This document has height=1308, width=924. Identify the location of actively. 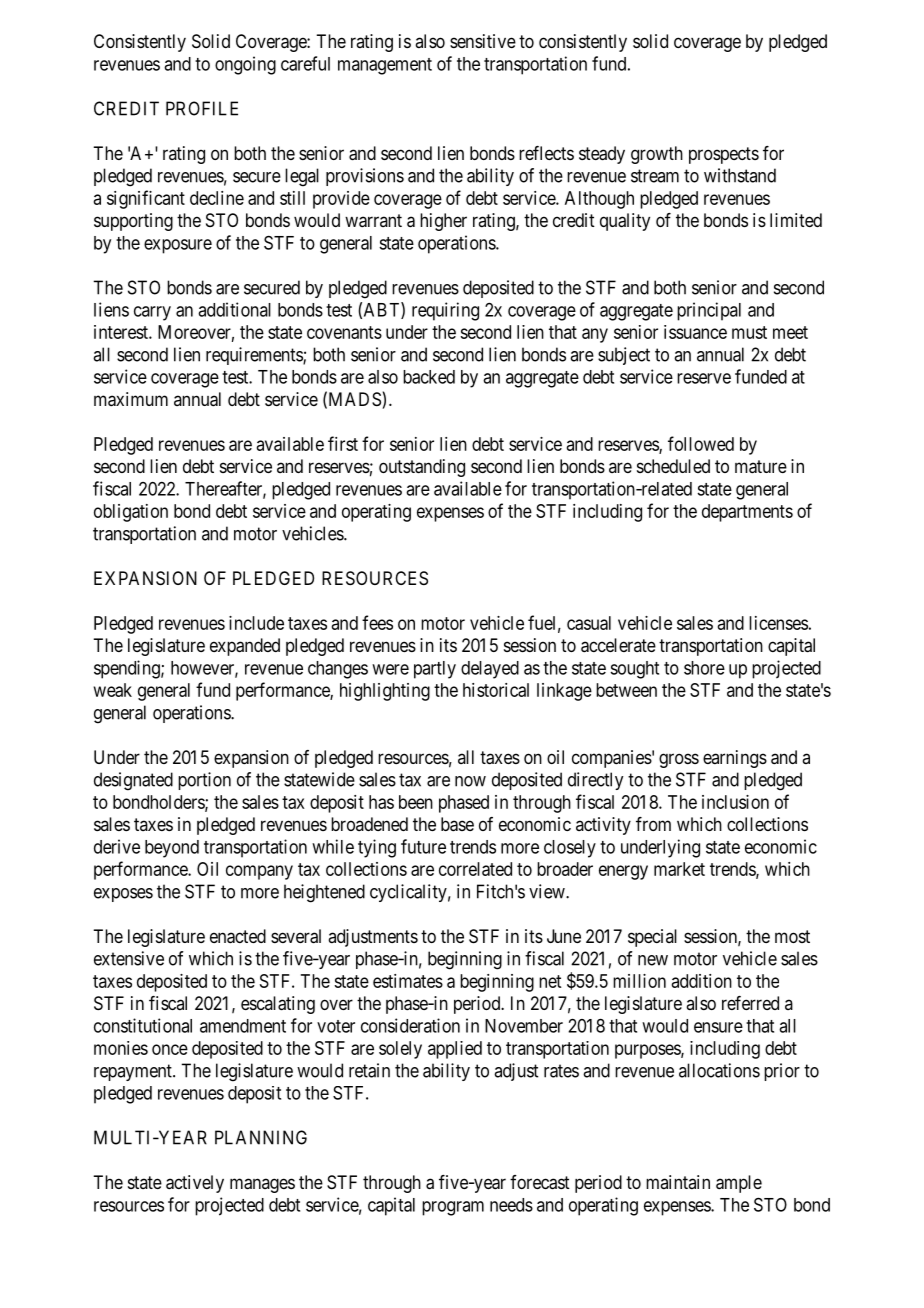
(195, 1184).
